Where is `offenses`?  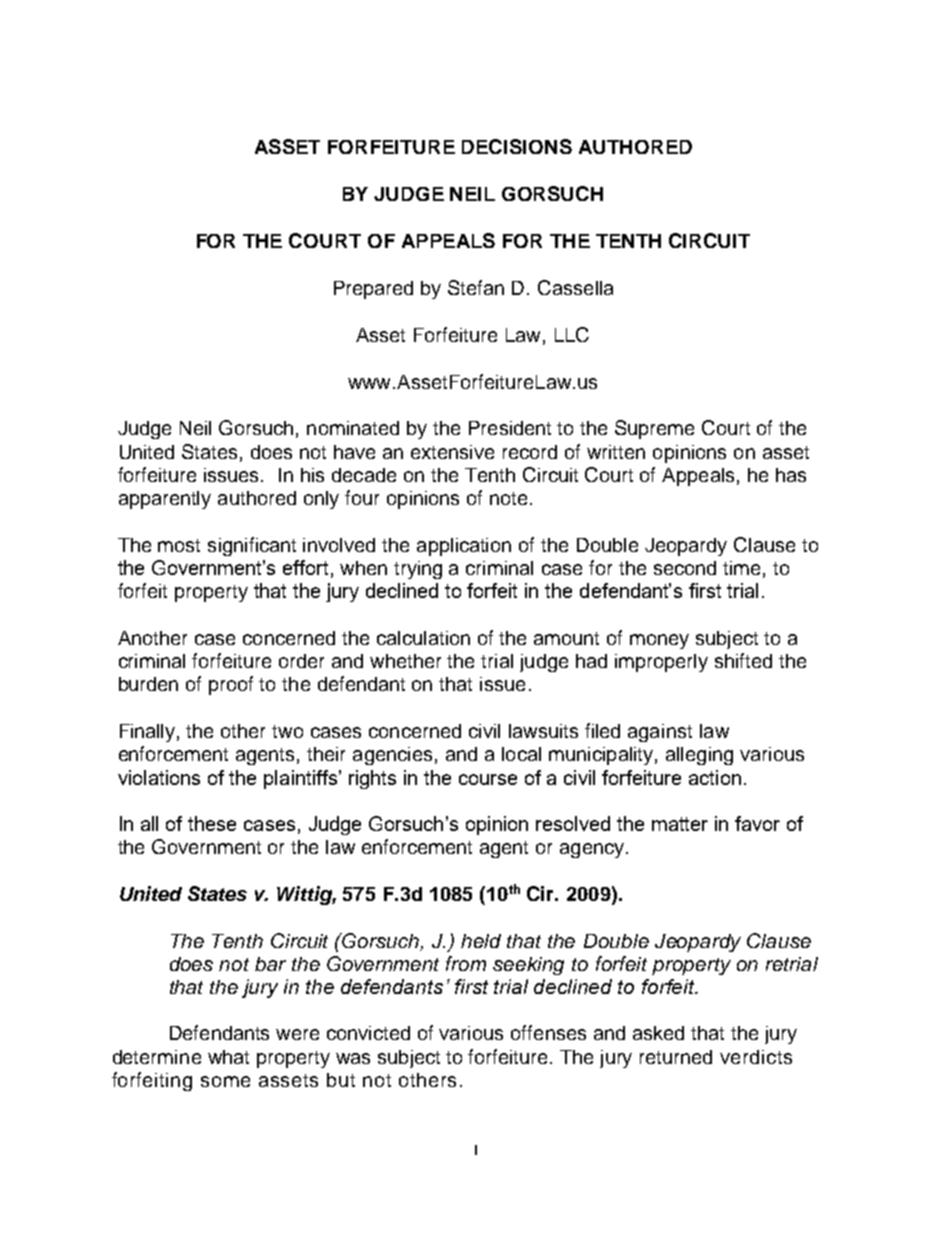 offenses is located at coordinates (548, 1032).
